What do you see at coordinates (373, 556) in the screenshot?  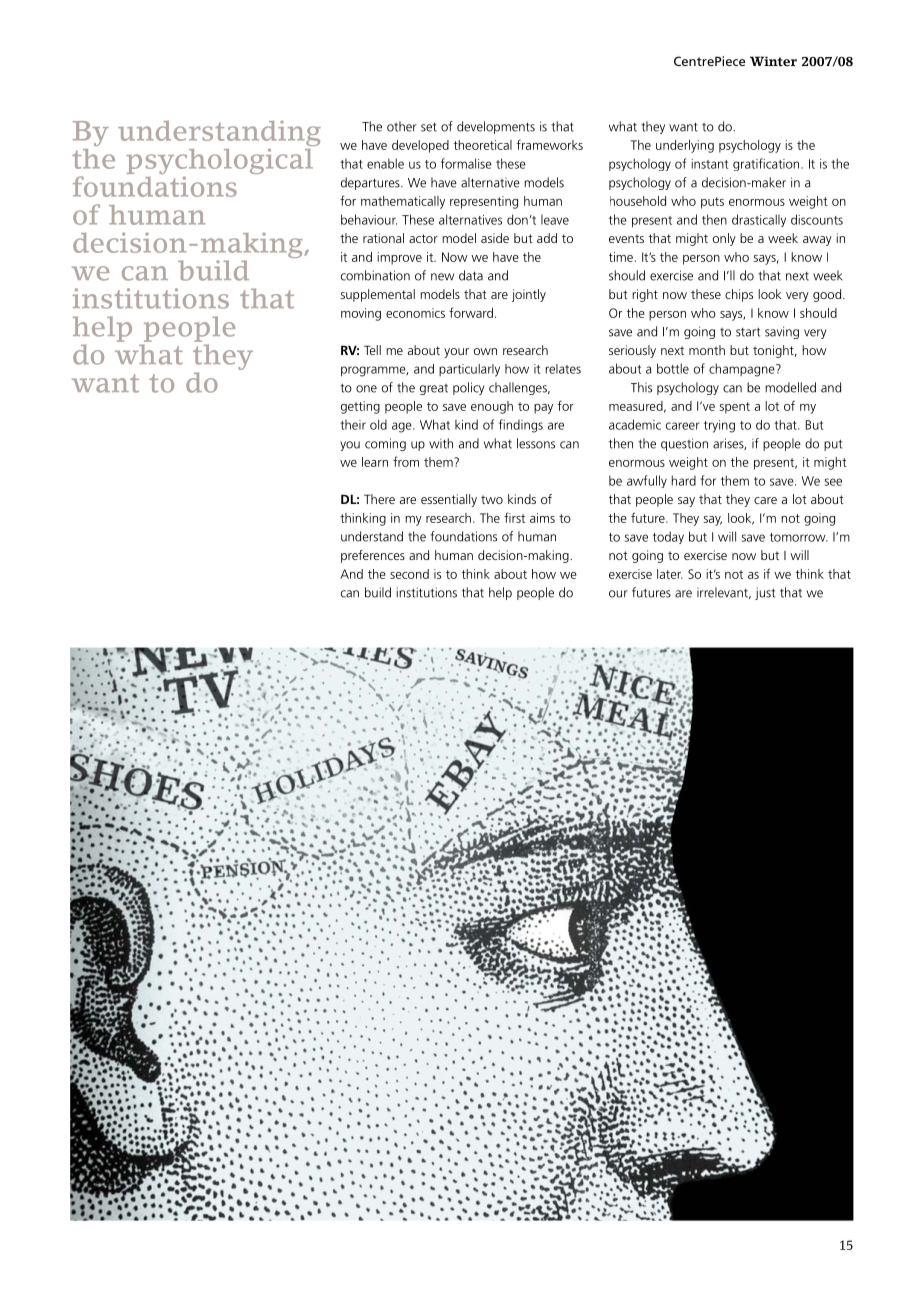 I see `preferences` at bounding box center [373, 556].
